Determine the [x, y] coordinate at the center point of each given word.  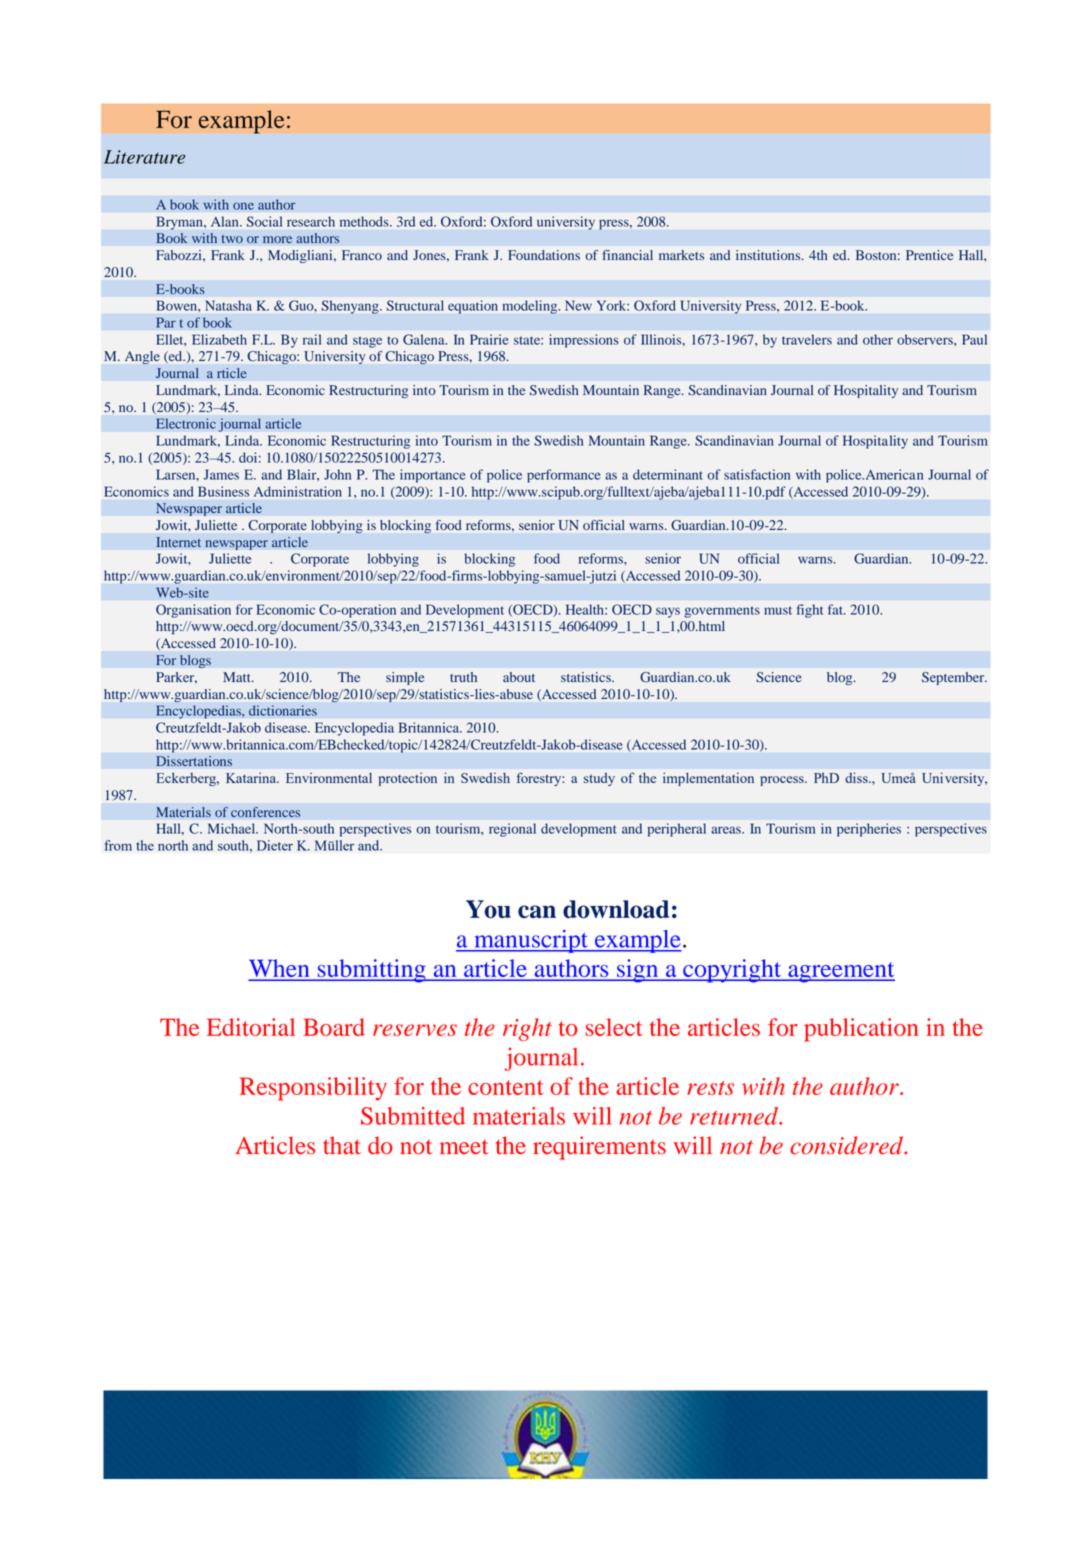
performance [564, 476]
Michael [233, 828]
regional [512, 830]
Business [223, 491]
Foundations [544, 255]
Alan [226, 221]
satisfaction [757, 474]
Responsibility [313, 1089]
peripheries [869, 830]
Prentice [929, 255]
